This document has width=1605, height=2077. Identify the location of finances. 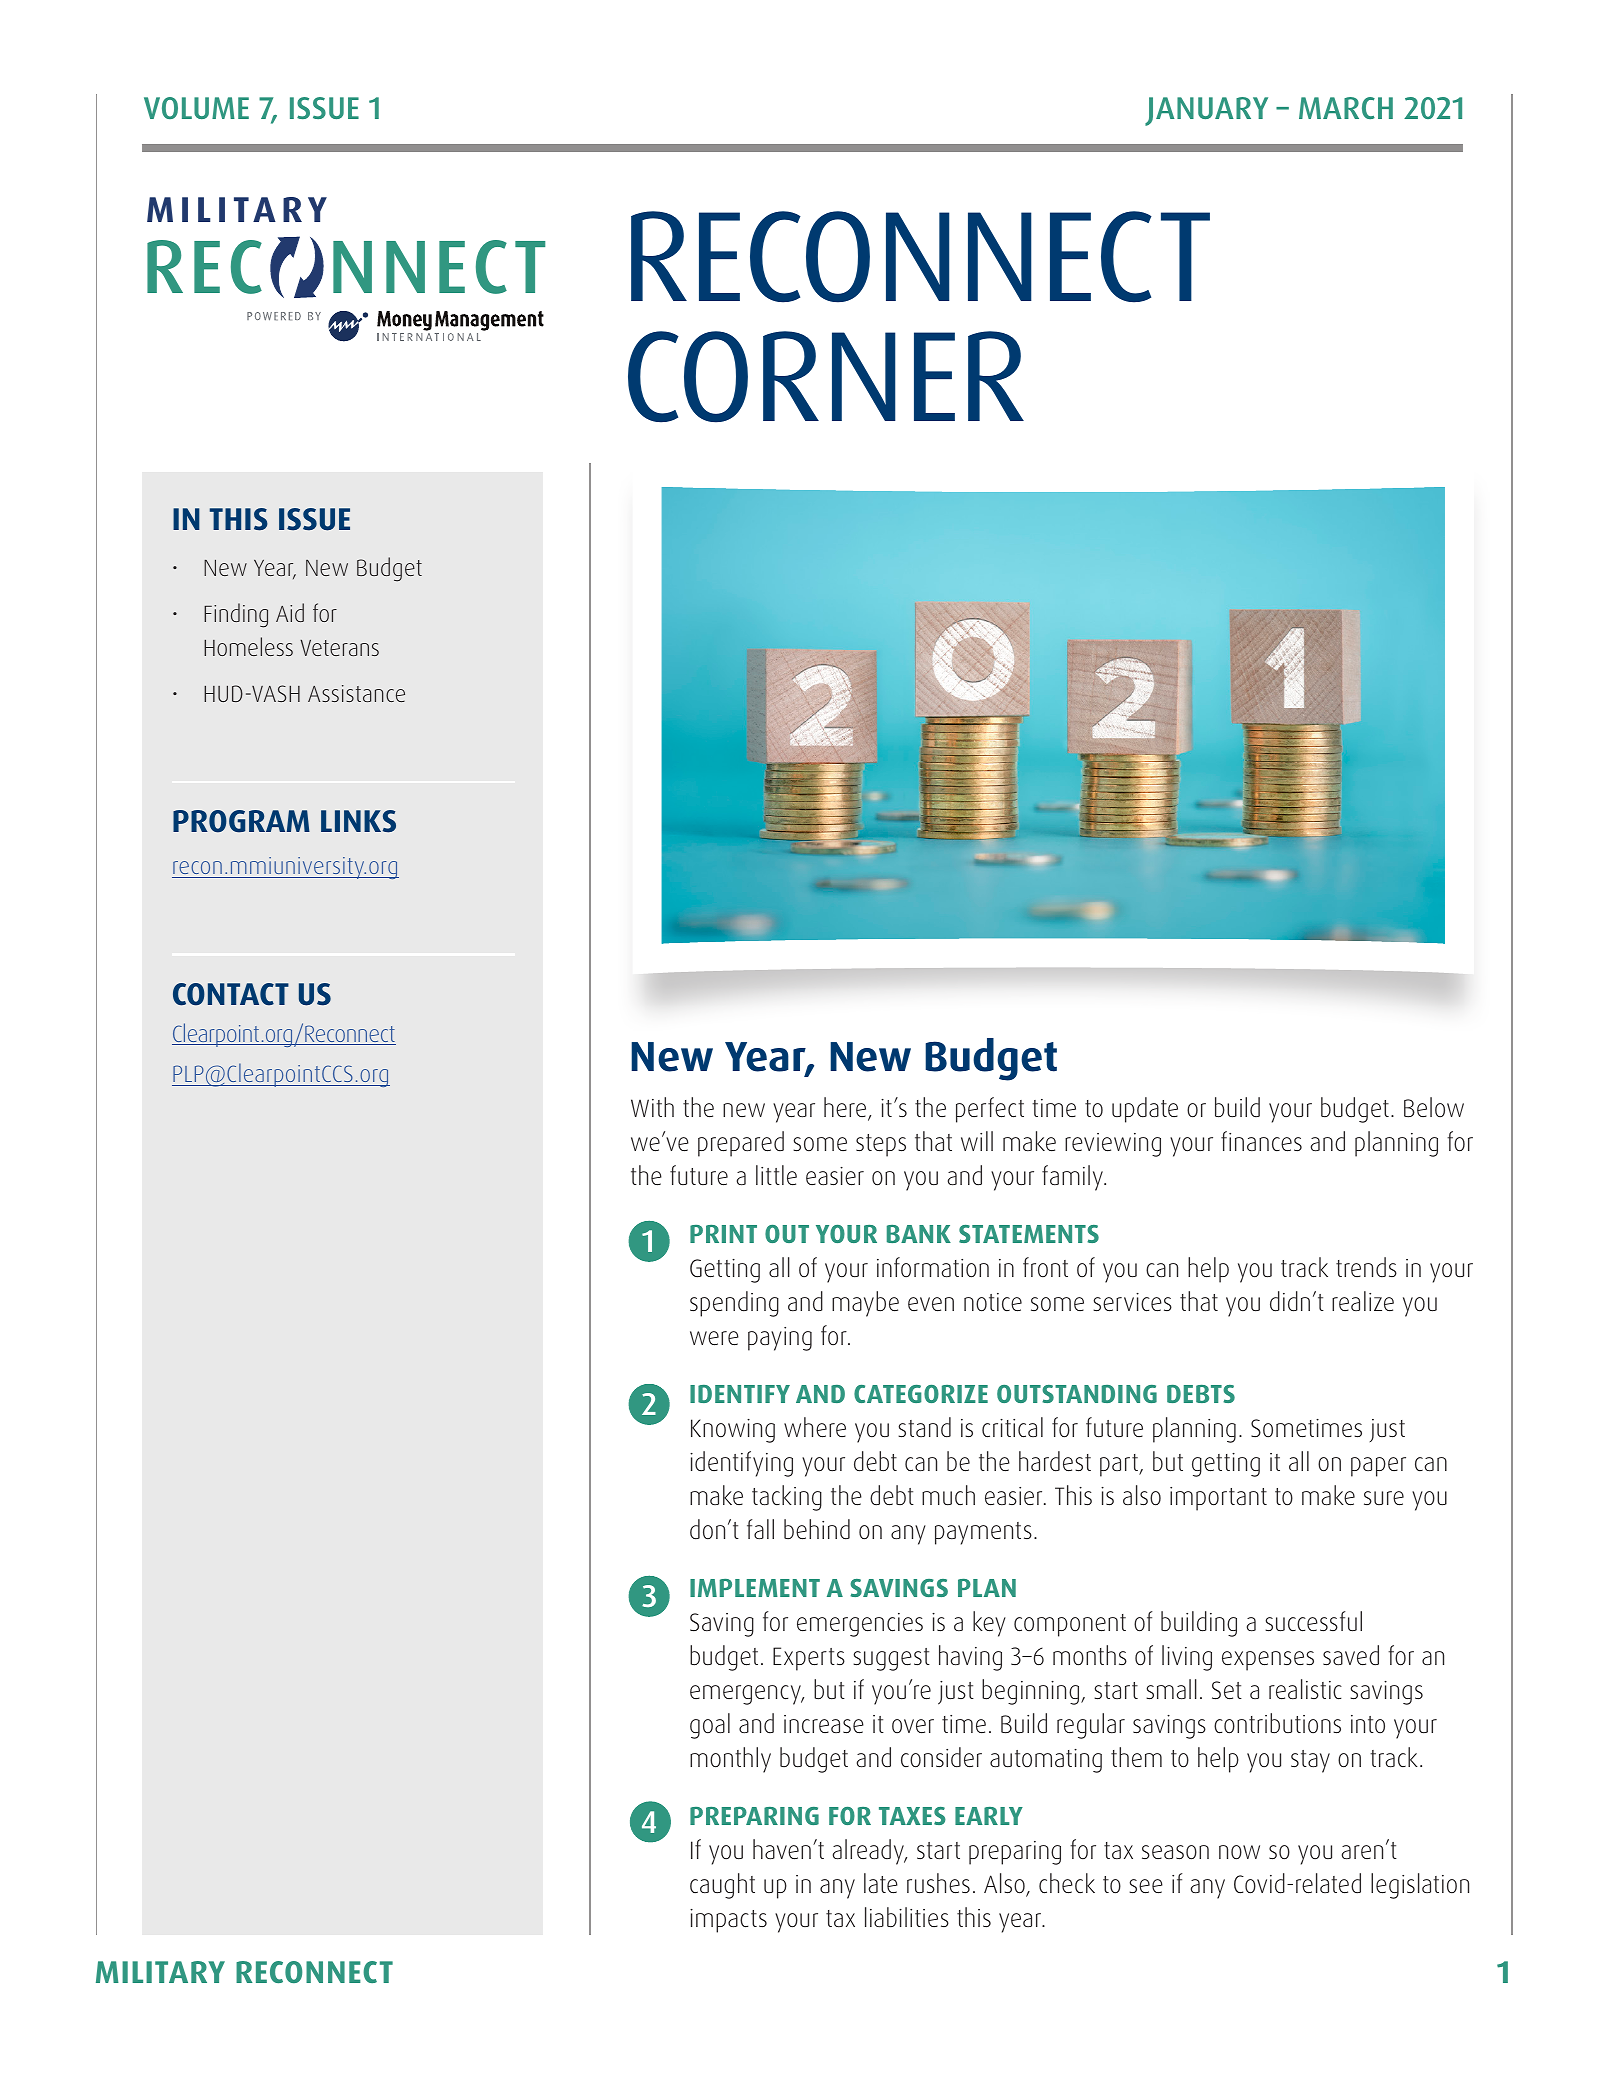
(1261, 1141).
